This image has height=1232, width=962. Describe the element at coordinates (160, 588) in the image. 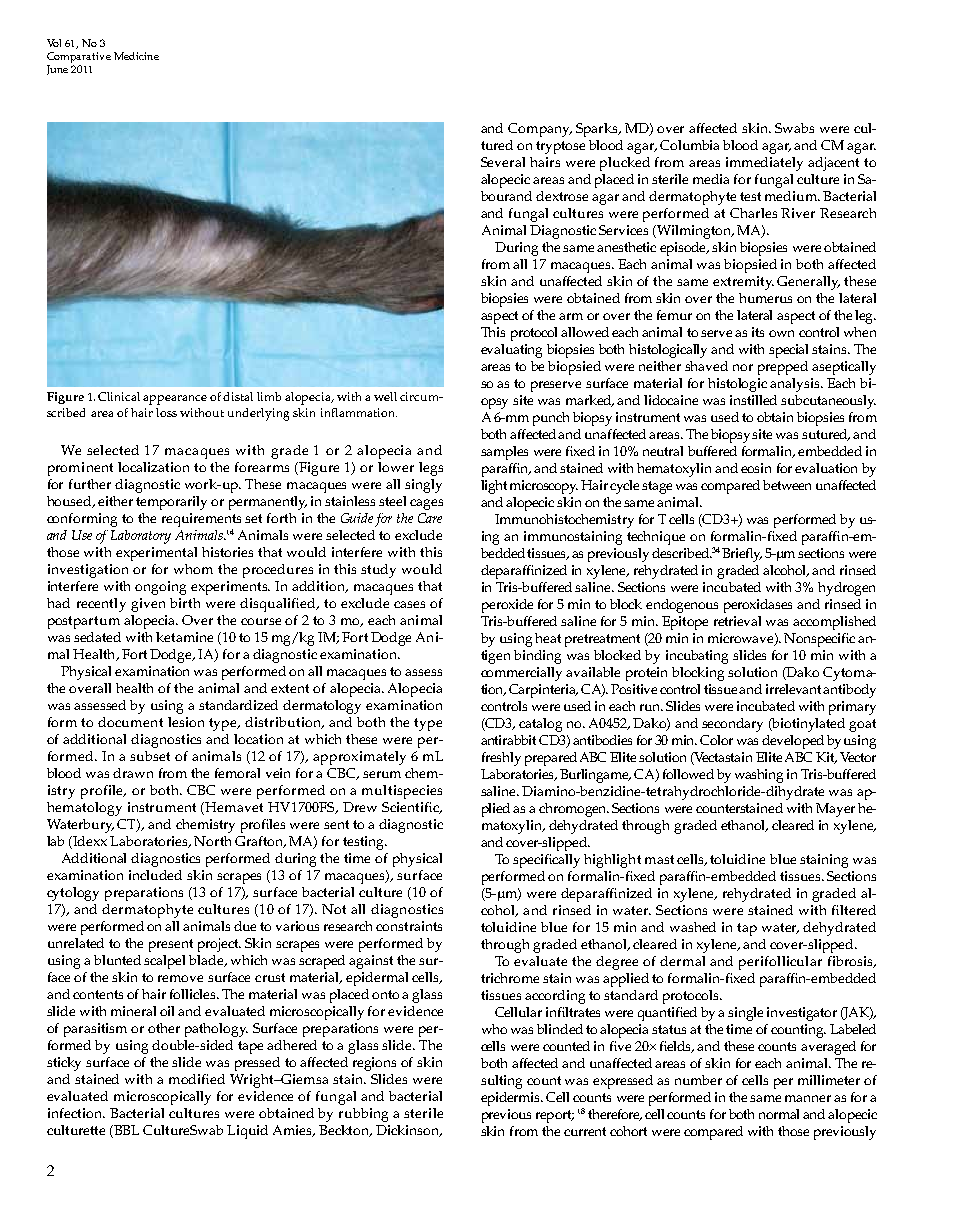

I see `ongoing` at that location.
